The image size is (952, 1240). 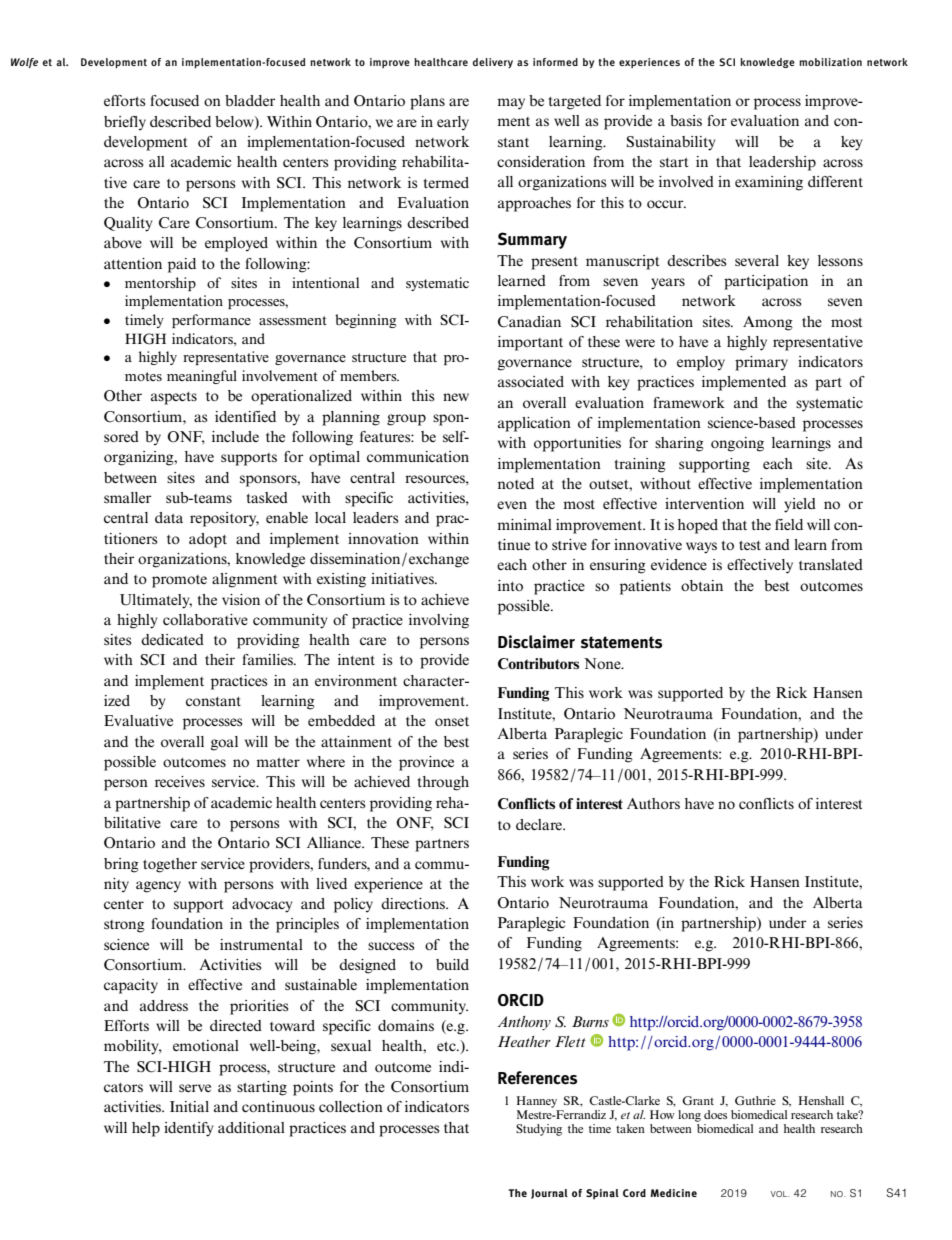 What do you see at coordinates (686, 120) in the screenshot?
I see `basis` at bounding box center [686, 120].
